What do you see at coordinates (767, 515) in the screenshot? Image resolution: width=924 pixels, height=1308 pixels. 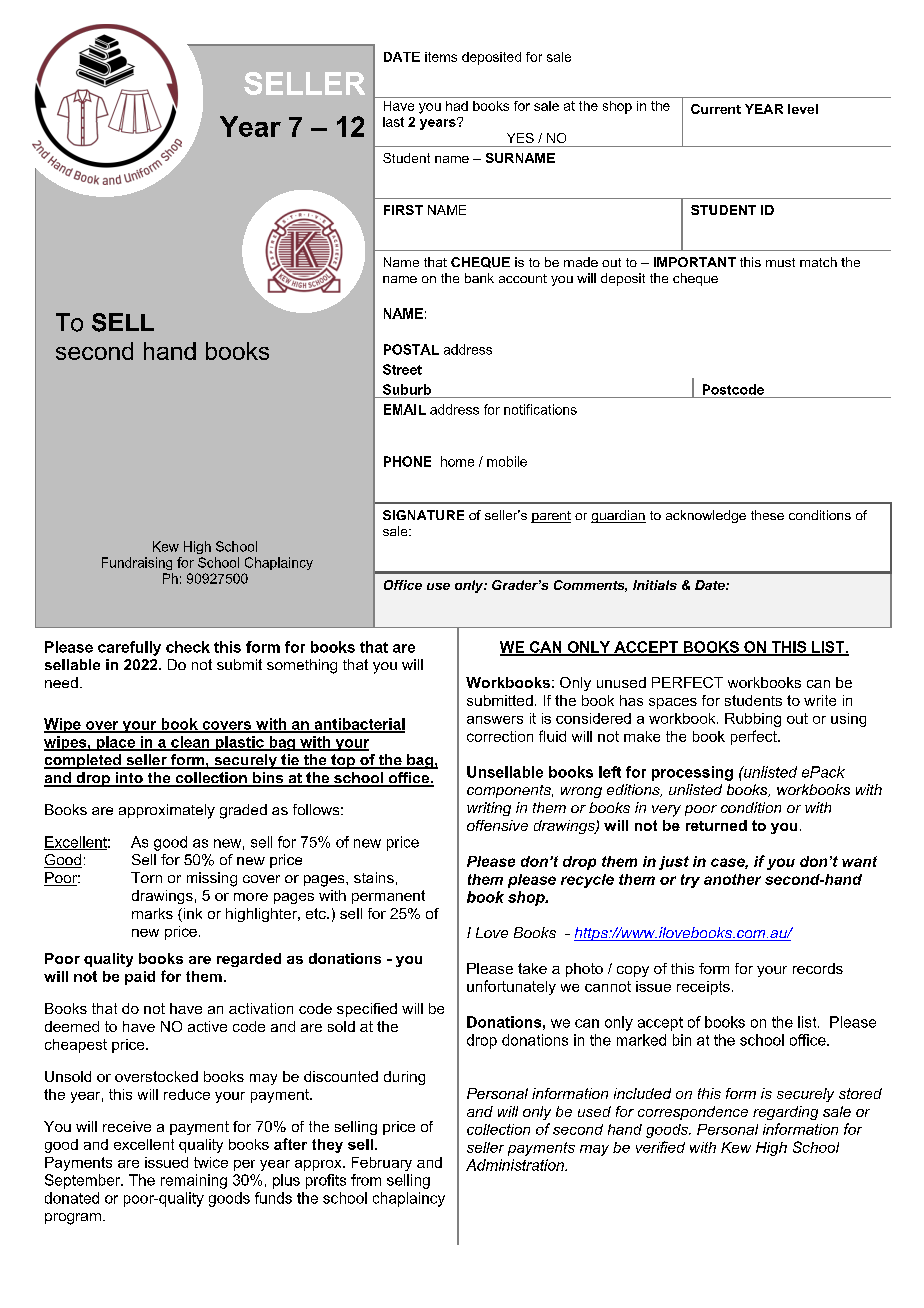 I see `these` at bounding box center [767, 515].
